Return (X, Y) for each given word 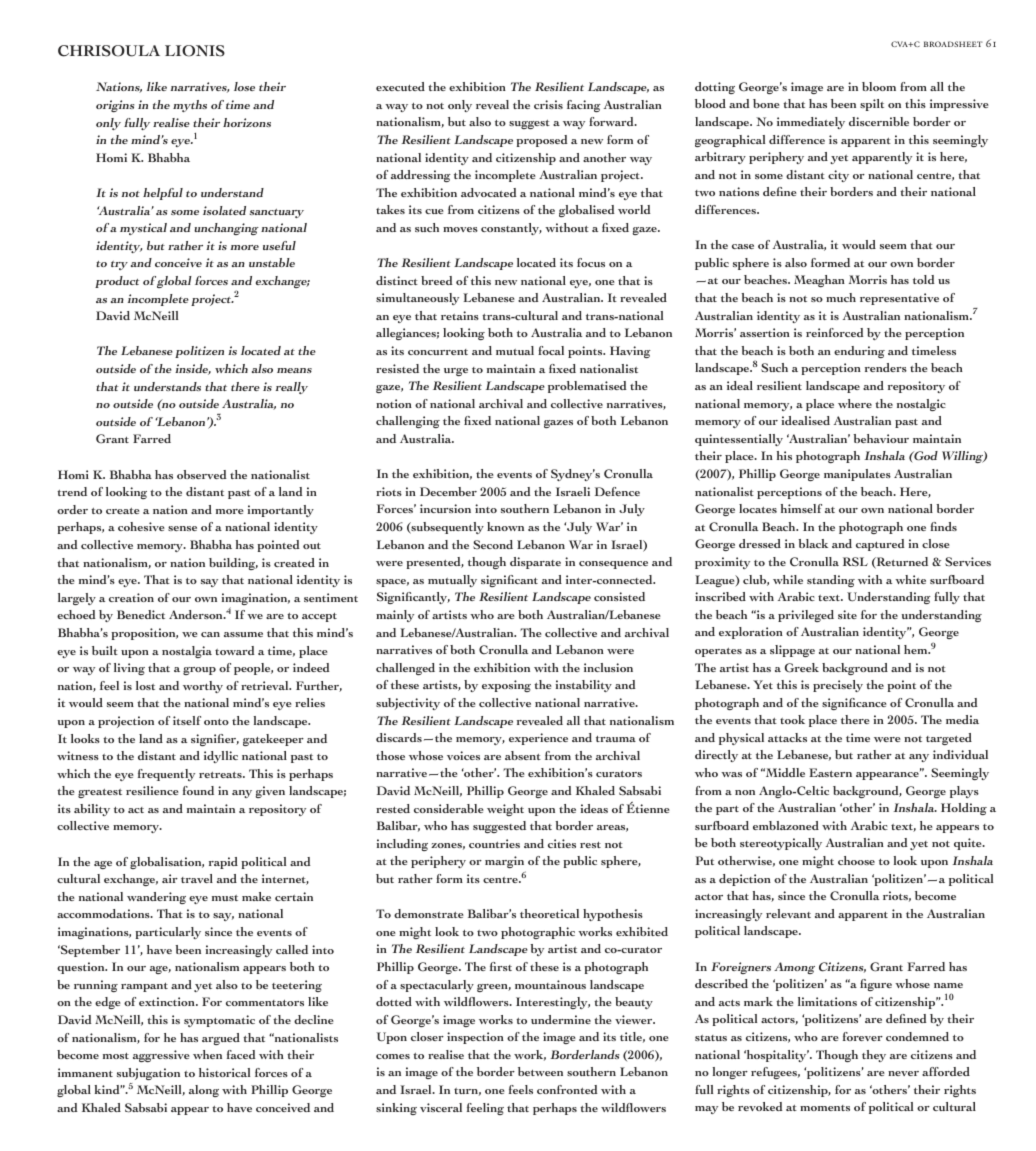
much (841, 297)
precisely (838, 686)
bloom (879, 86)
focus (591, 262)
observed (202, 474)
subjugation (148, 1074)
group (199, 671)
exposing (506, 686)
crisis (548, 104)
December (448, 491)
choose (856, 860)
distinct (397, 280)
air (170, 878)
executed (400, 86)
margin (505, 864)
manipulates (857, 475)
